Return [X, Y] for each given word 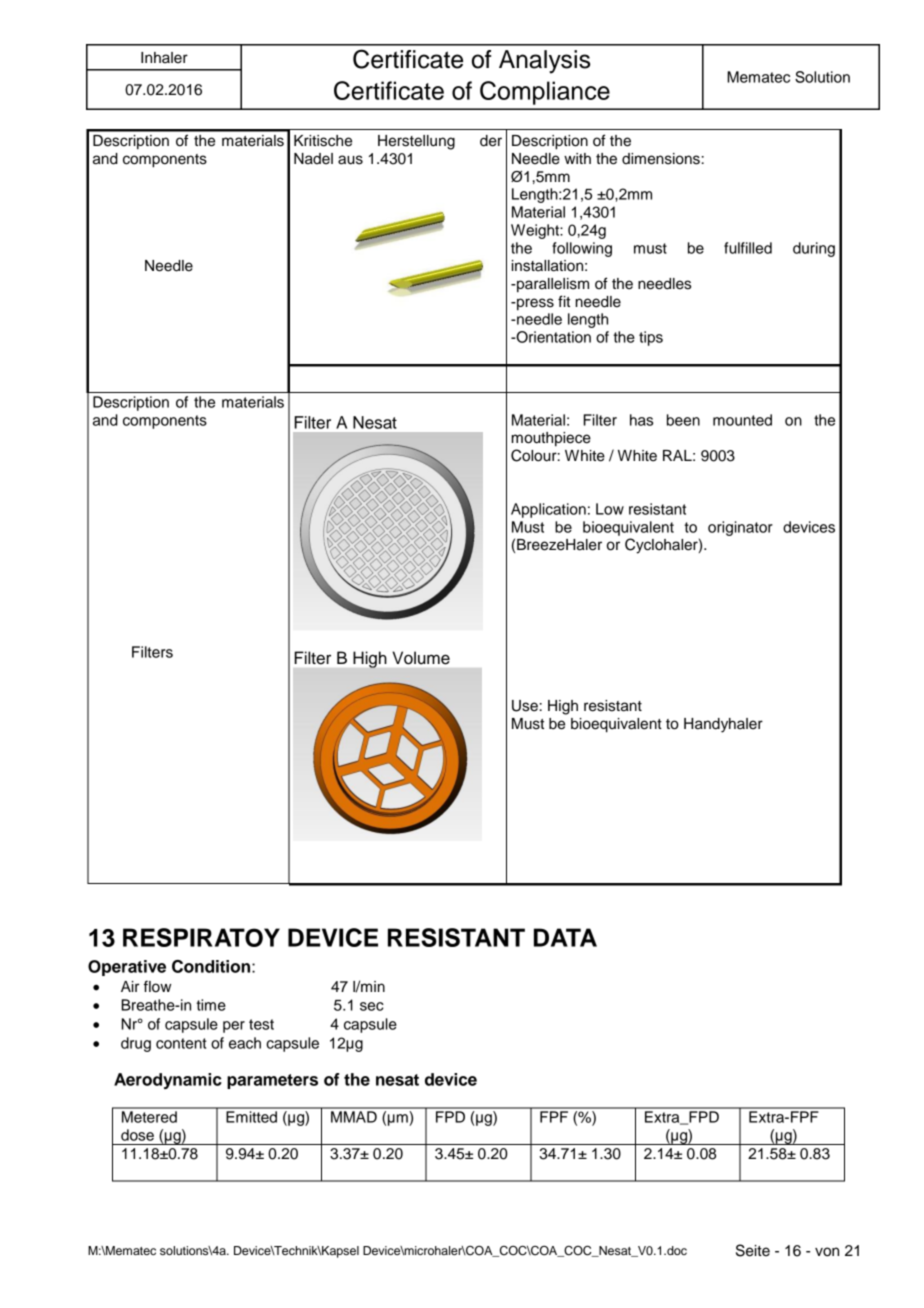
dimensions [661, 159]
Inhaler [164, 58]
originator [740, 528]
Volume [421, 658]
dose [137, 1135]
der [491, 141]
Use [525, 706]
